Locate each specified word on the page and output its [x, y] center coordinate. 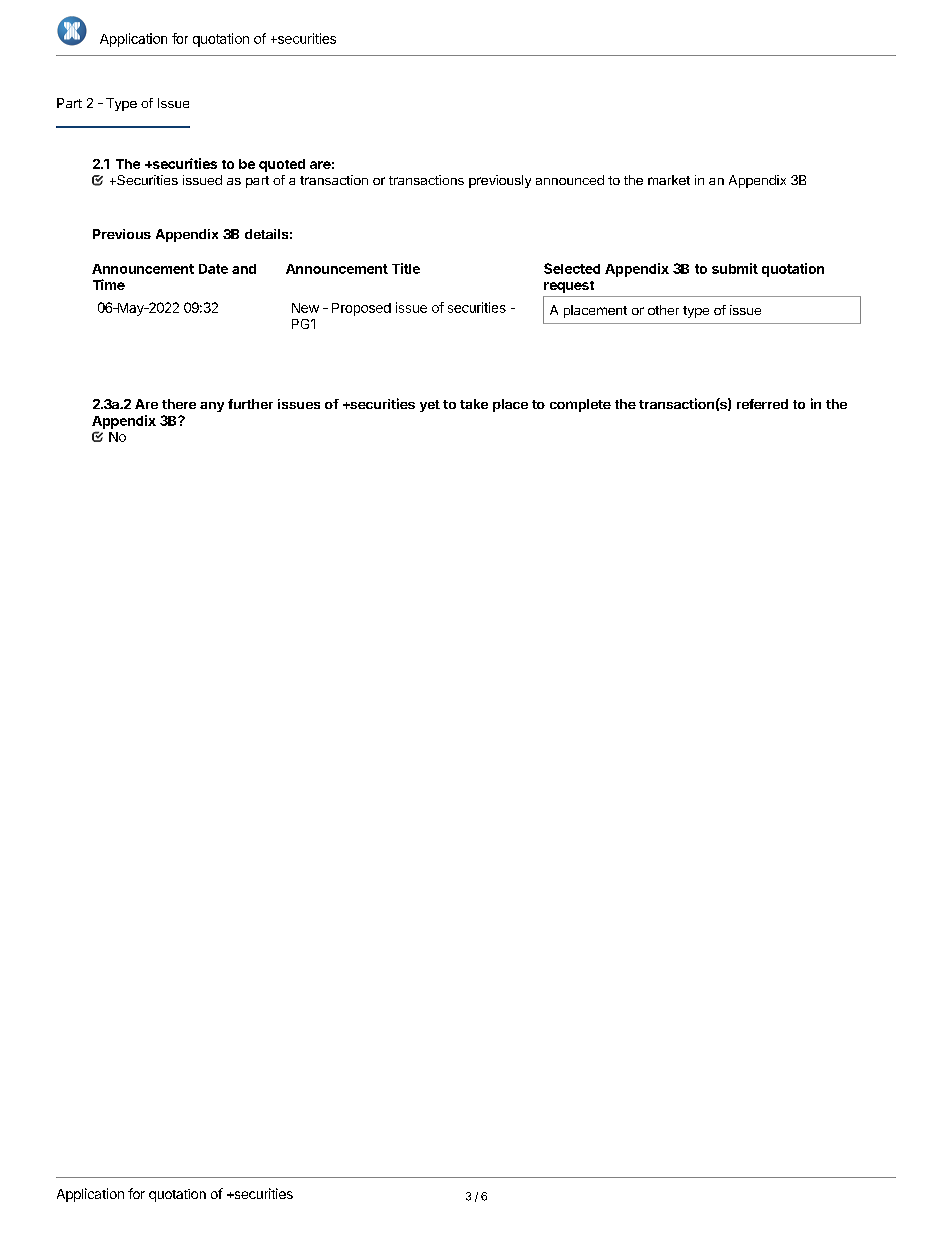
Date [213, 269]
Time [109, 284]
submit [735, 268]
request [569, 287]
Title [406, 268]
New [305, 308]
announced [570, 180]
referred [762, 404]
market [669, 180]
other [663, 310]
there [179, 404]
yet [430, 406]
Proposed [361, 309]
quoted [282, 165]
